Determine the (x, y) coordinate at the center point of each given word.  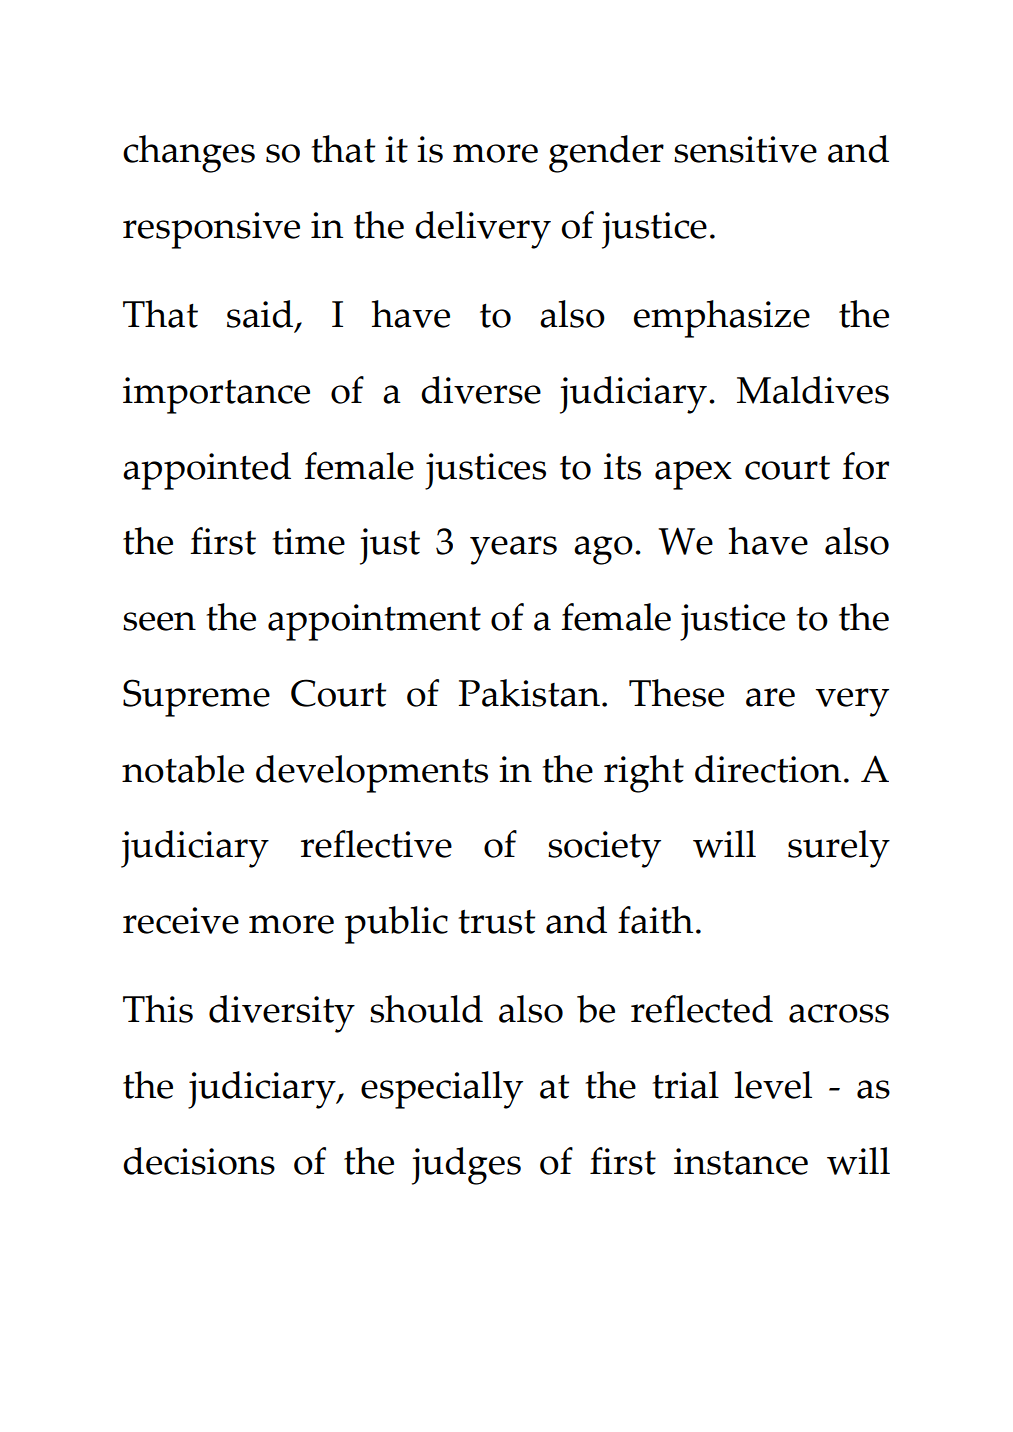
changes (189, 154)
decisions (199, 1161)
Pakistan (529, 693)
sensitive (745, 149)
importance (216, 395)
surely (839, 849)
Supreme (196, 698)
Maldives (813, 390)
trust (496, 922)
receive (181, 920)
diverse (481, 390)
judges (466, 1166)
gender (606, 154)
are (770, 697)
